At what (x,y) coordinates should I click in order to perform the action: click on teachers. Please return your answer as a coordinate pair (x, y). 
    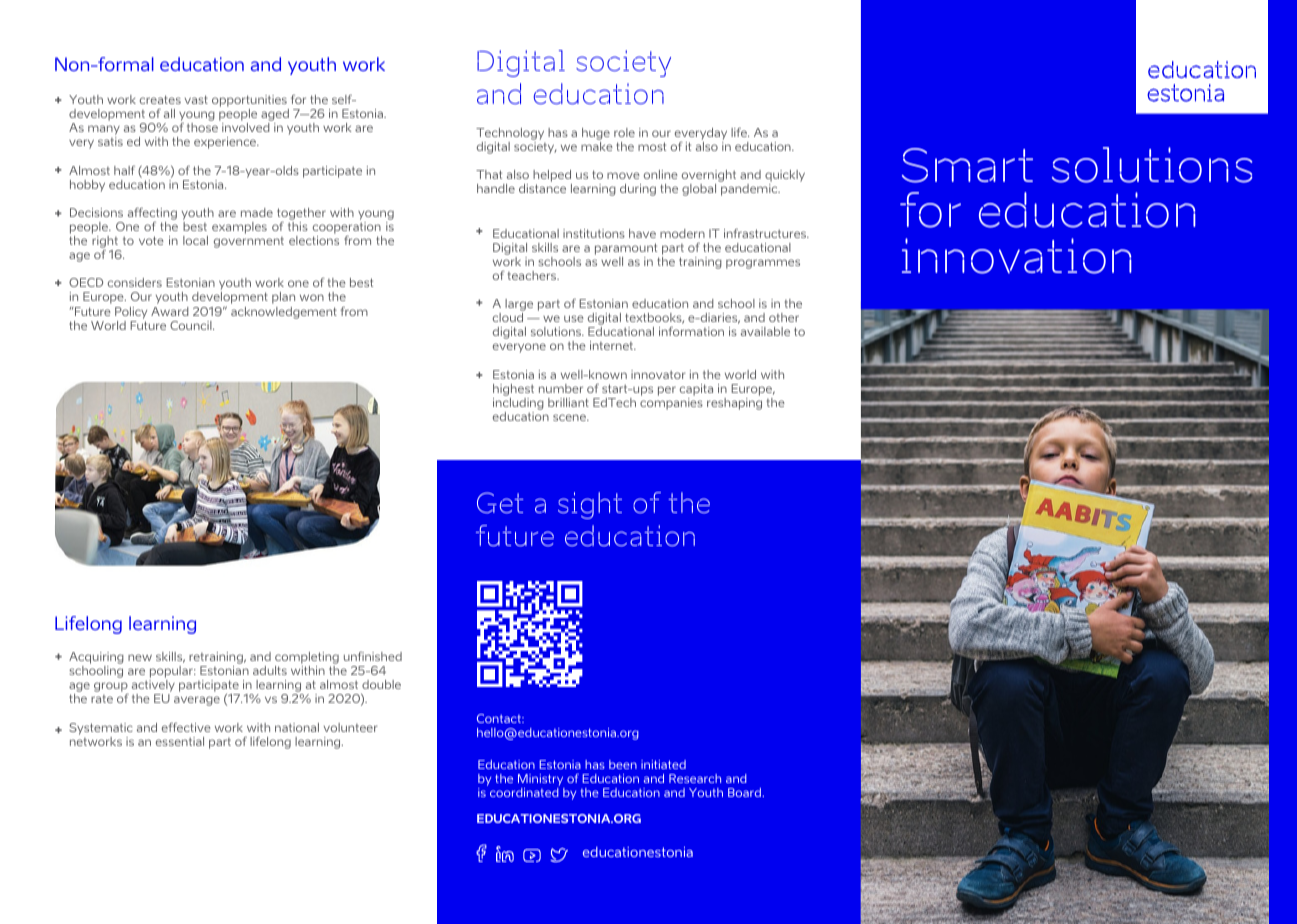
    Looking at the image, I should click on (533, 275).
